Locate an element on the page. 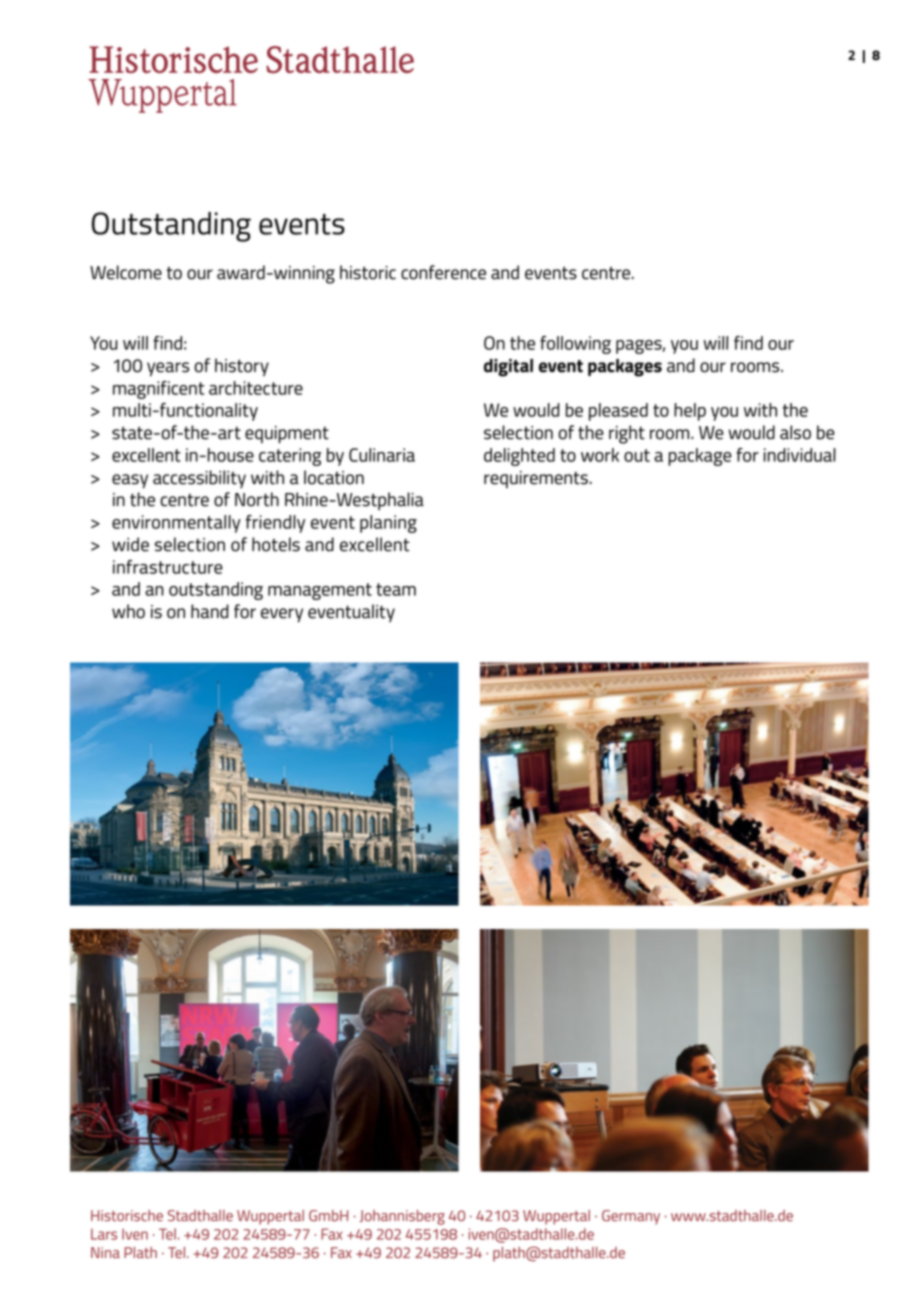 The width and height of the document is (924, 1308). Lars is located at coordinates (104, 1234).
